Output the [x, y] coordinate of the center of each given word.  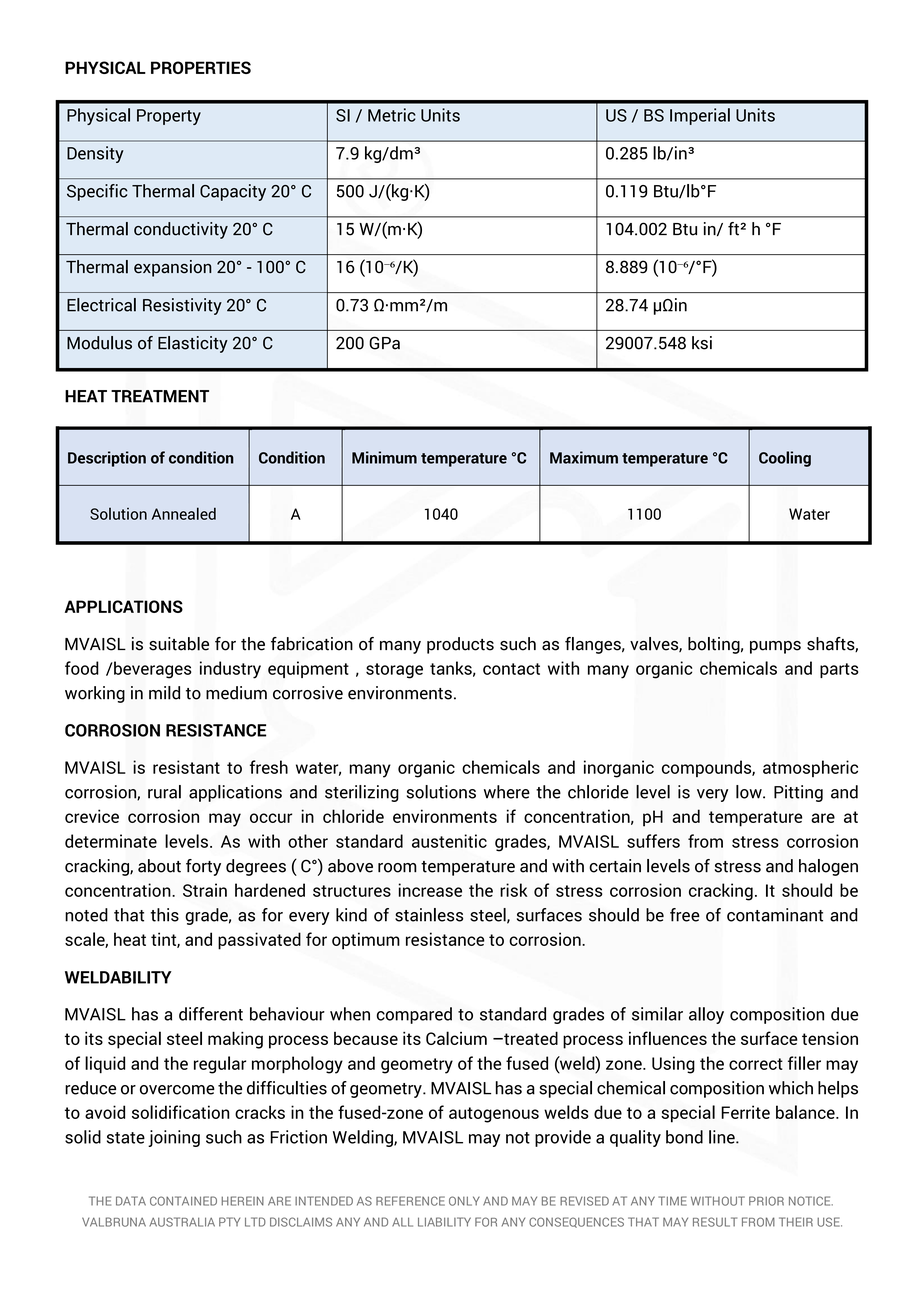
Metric [392, 115]
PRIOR [766, 1201]
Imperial [700, 116]
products [460, 645]
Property [169, 117]
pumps [775, 647]
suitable [179, 644]
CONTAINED [183, 1201]
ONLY [464, 1201]
